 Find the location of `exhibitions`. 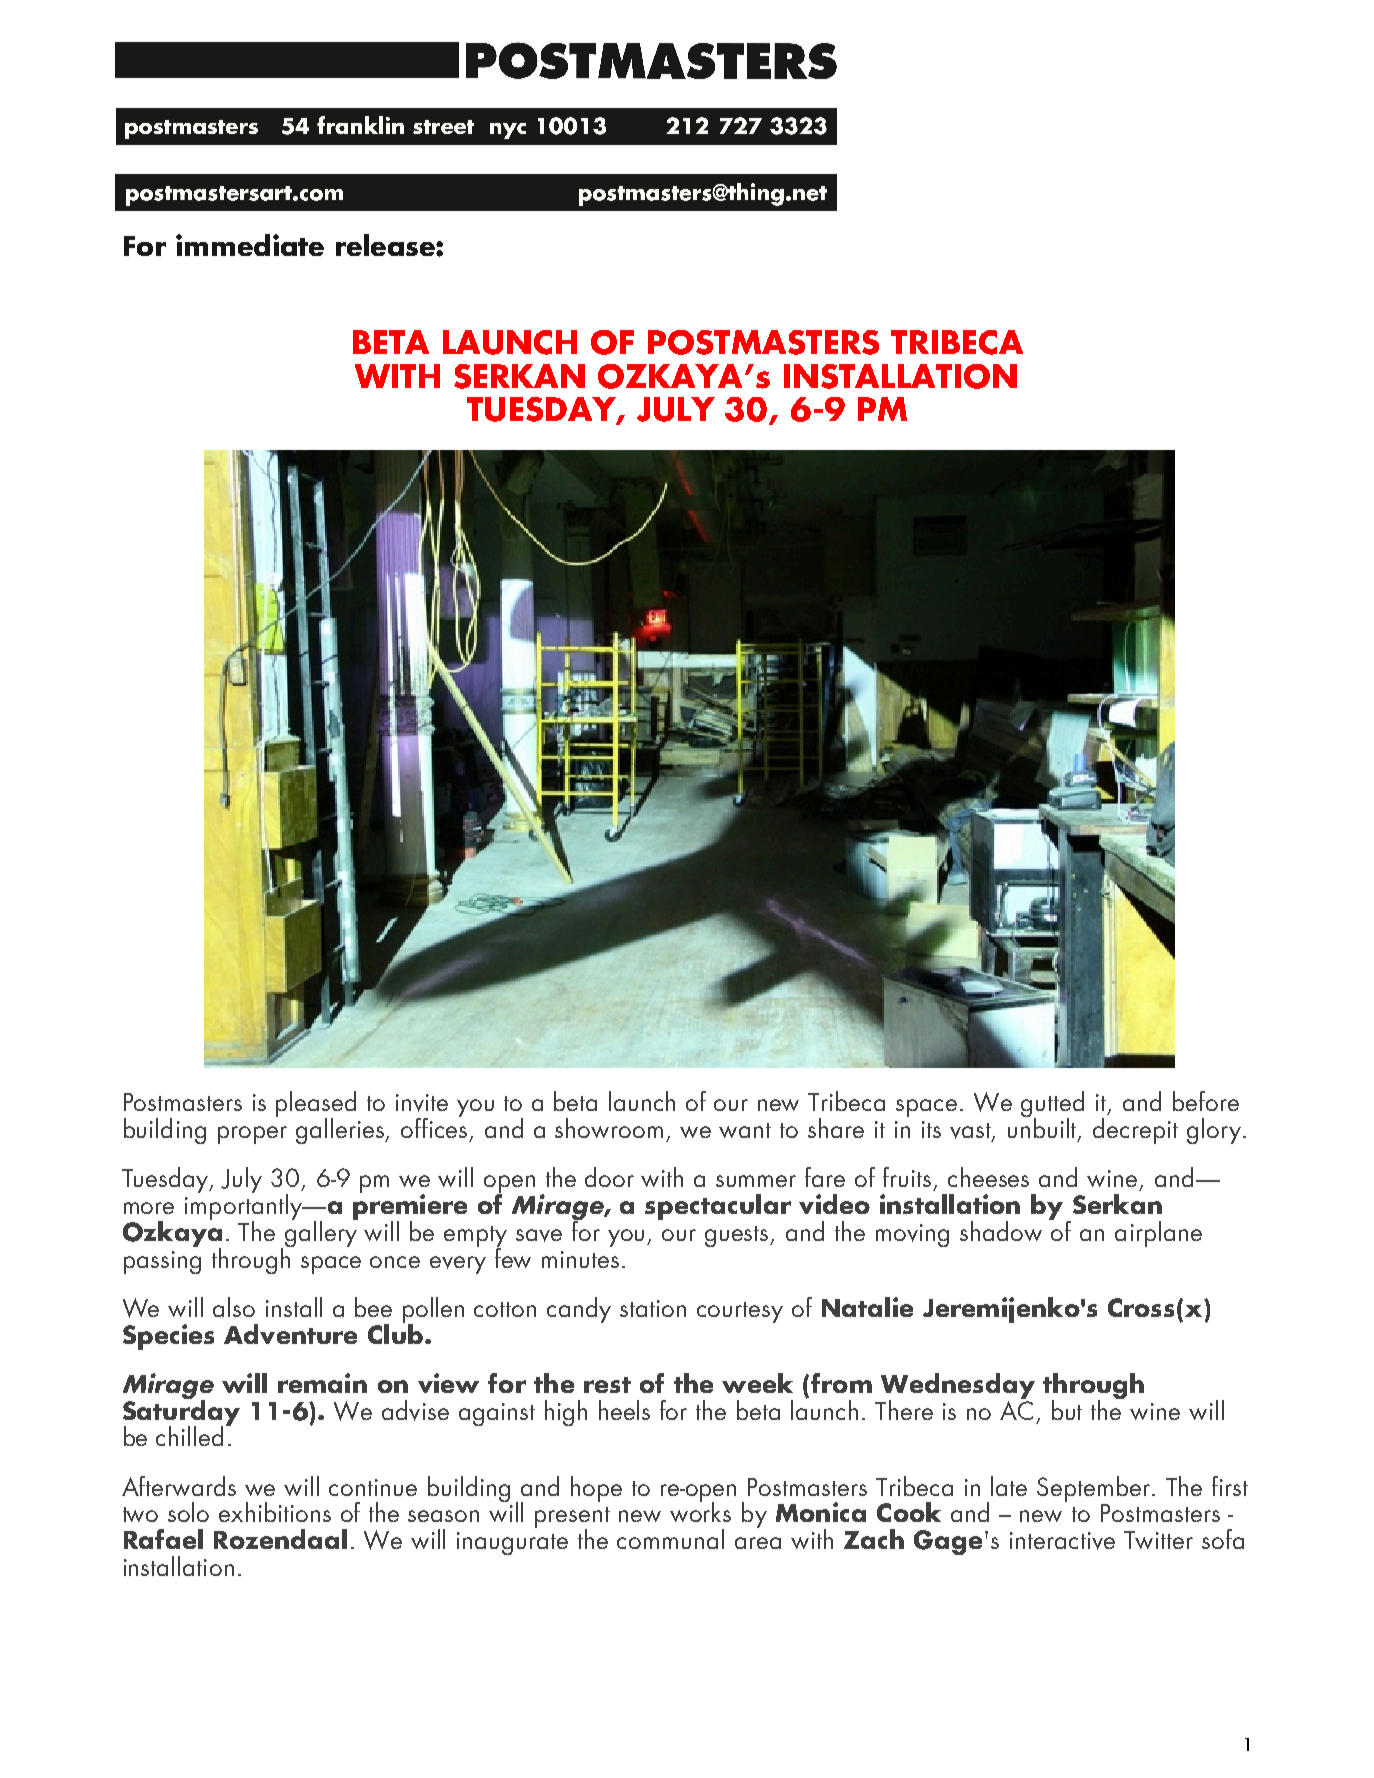

exhibitions is located at coordinates (275, 1512).
